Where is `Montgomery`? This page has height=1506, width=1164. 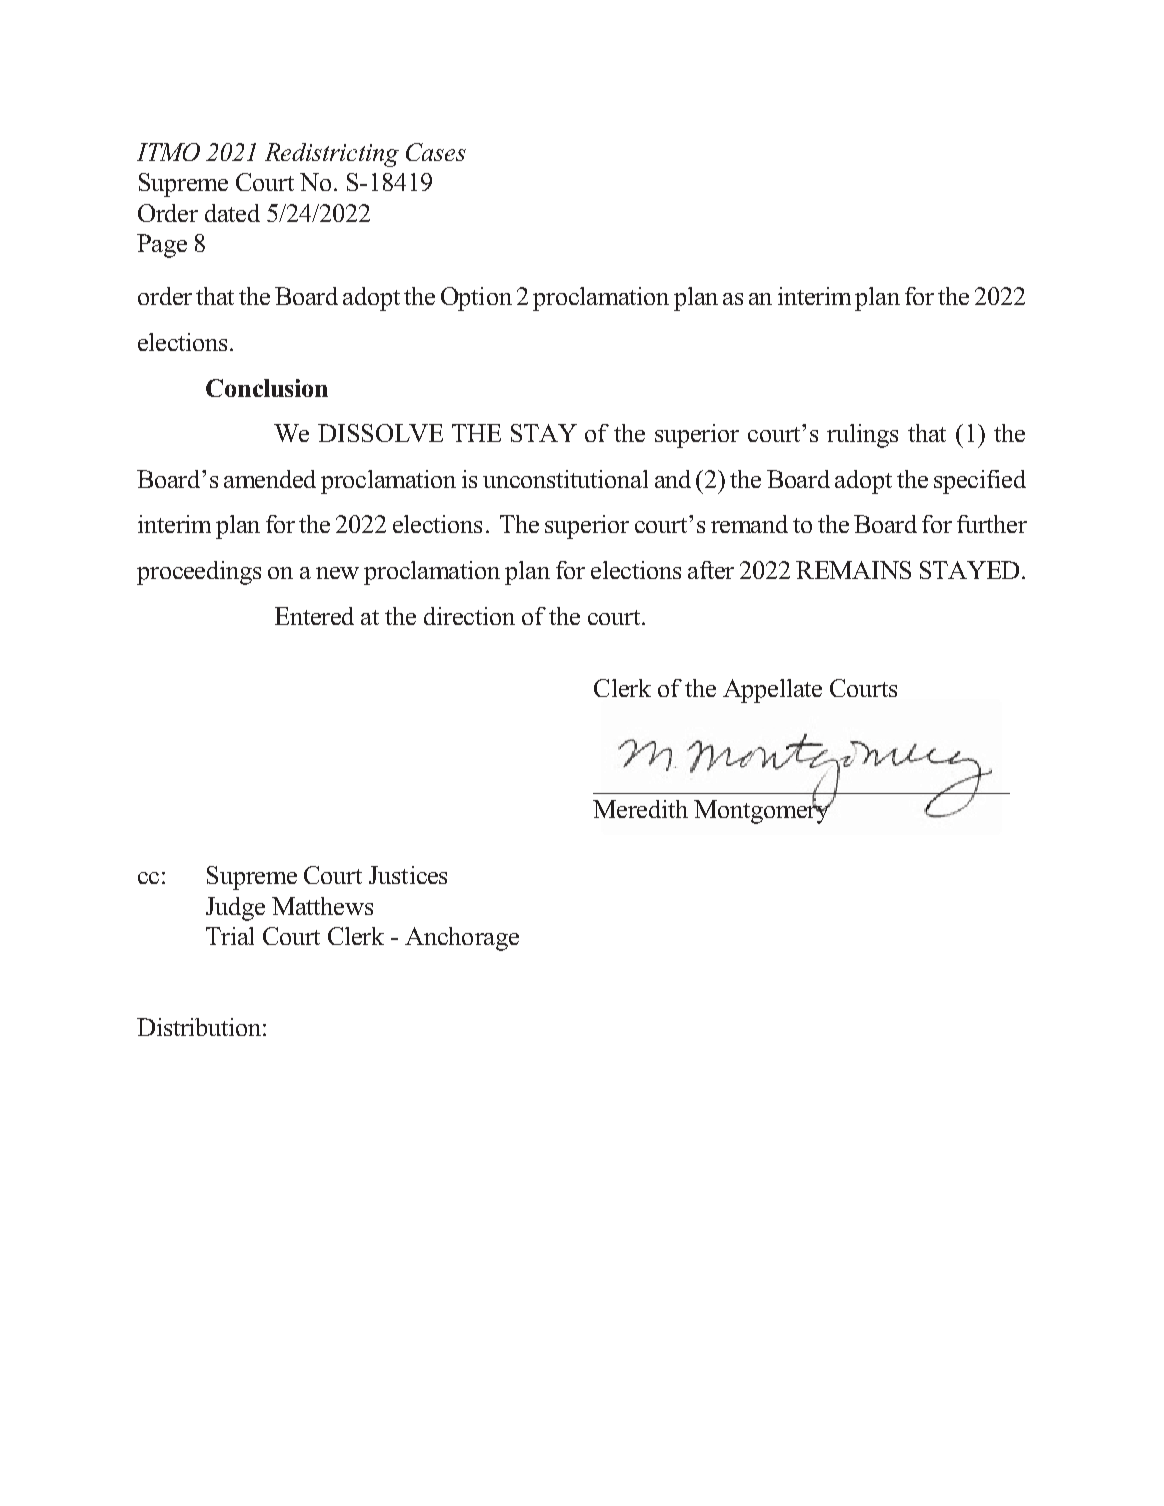 Montgomery is located at coordinates (763, 811).
